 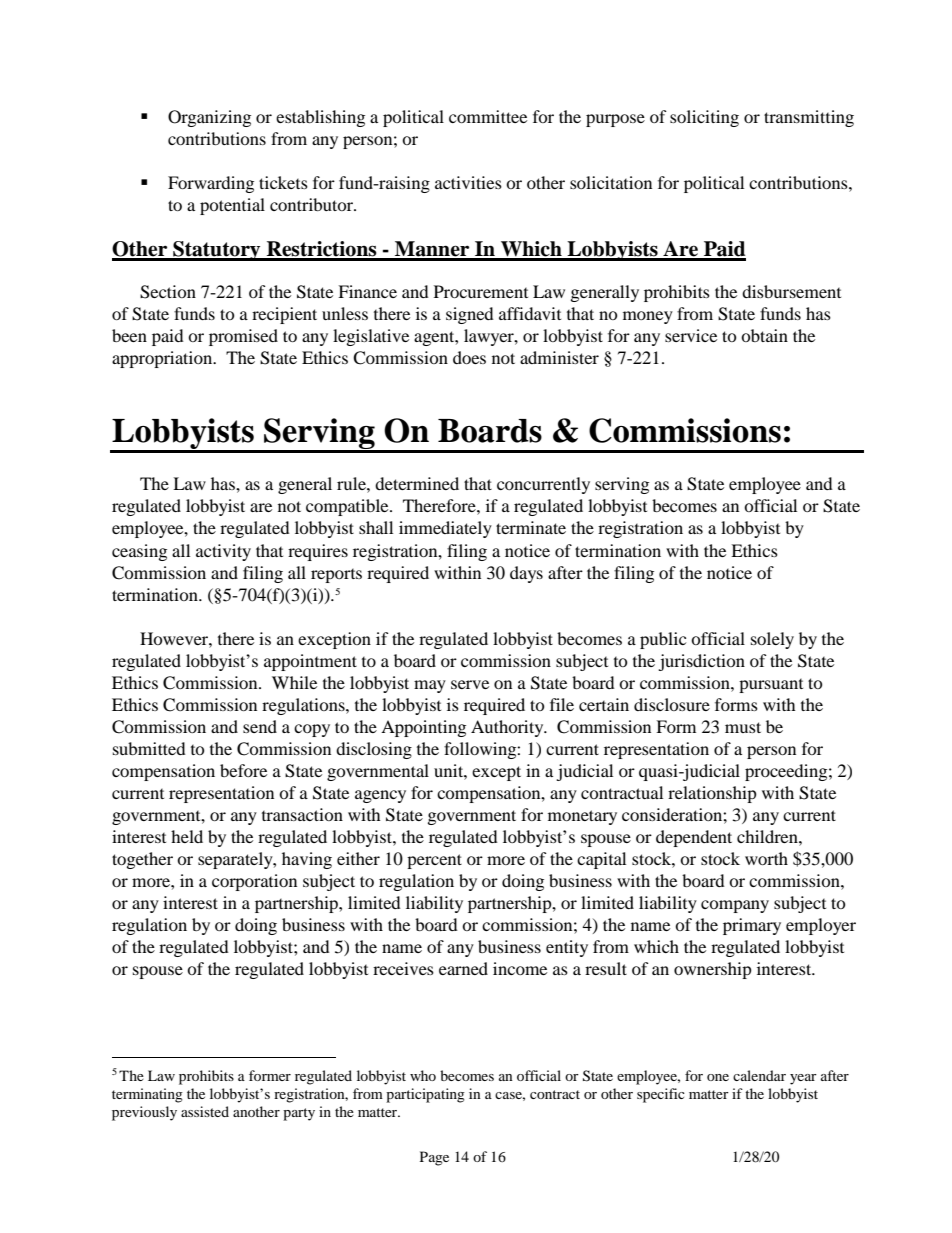 I want to click on soliciting, so click(x=704, y=118).
